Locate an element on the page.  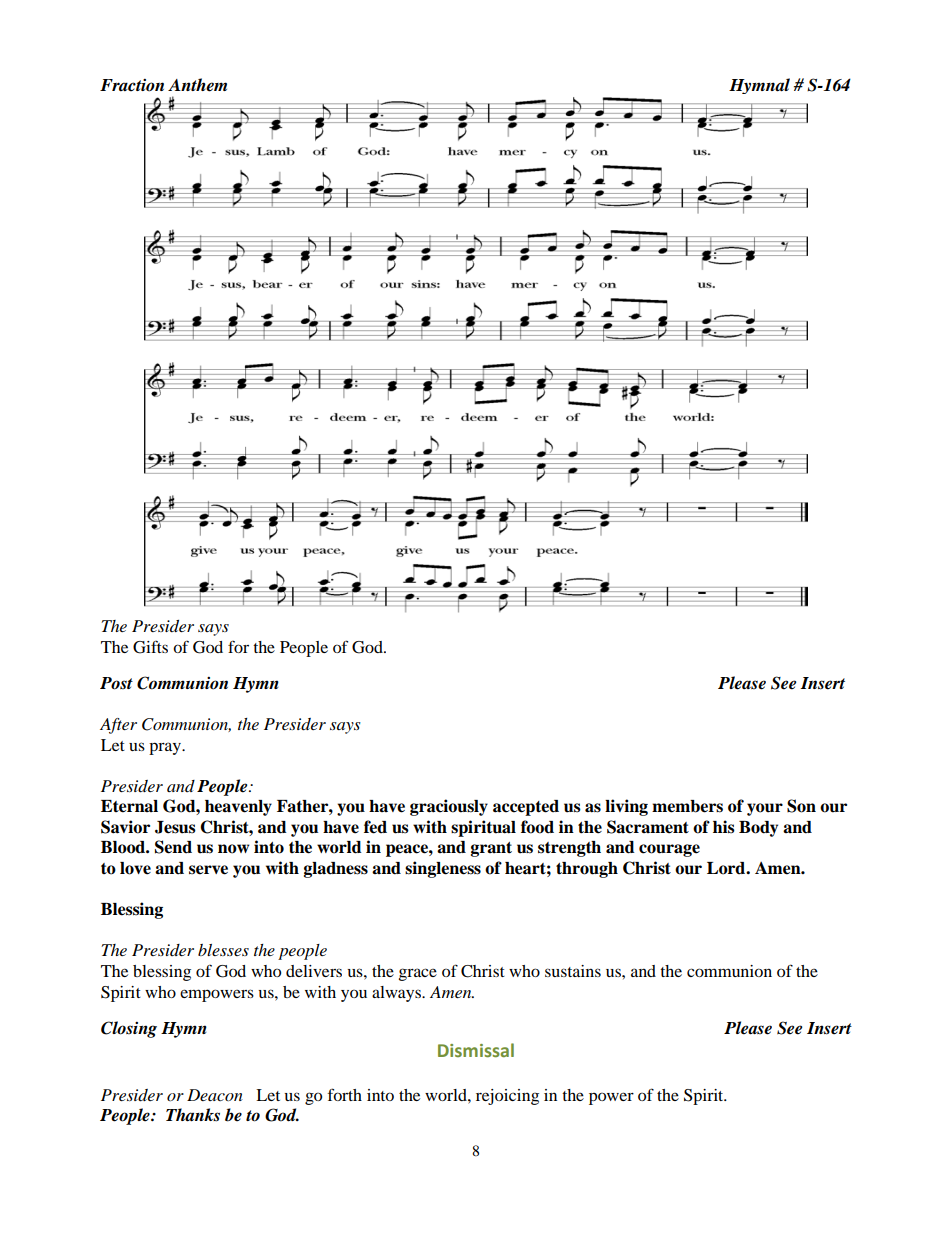
Anthem is located at coordinates (197, 85).
